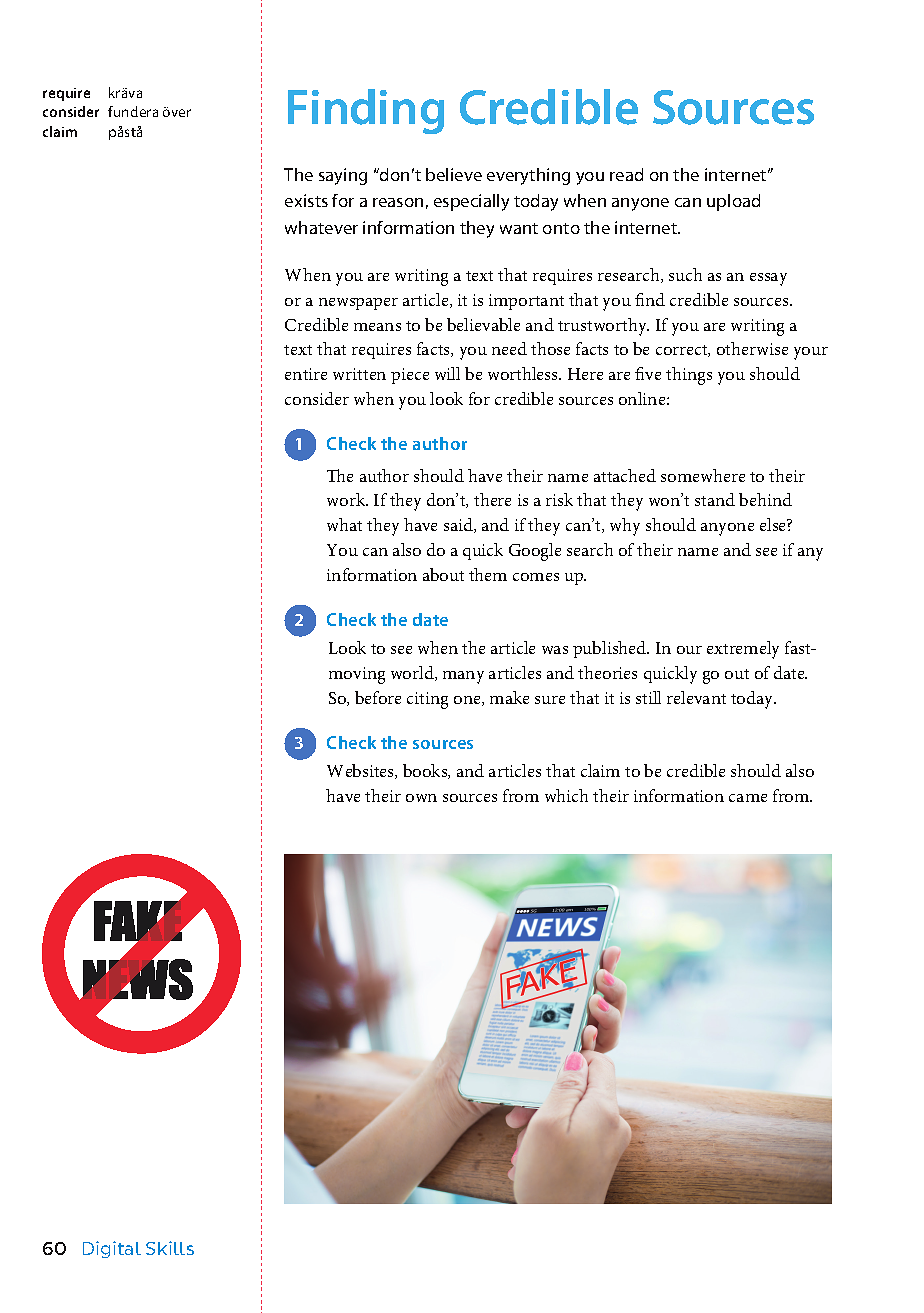  What do you see at coordinates (306, 200) in the document?
I see `exists` at bounding box center [306, 200].
